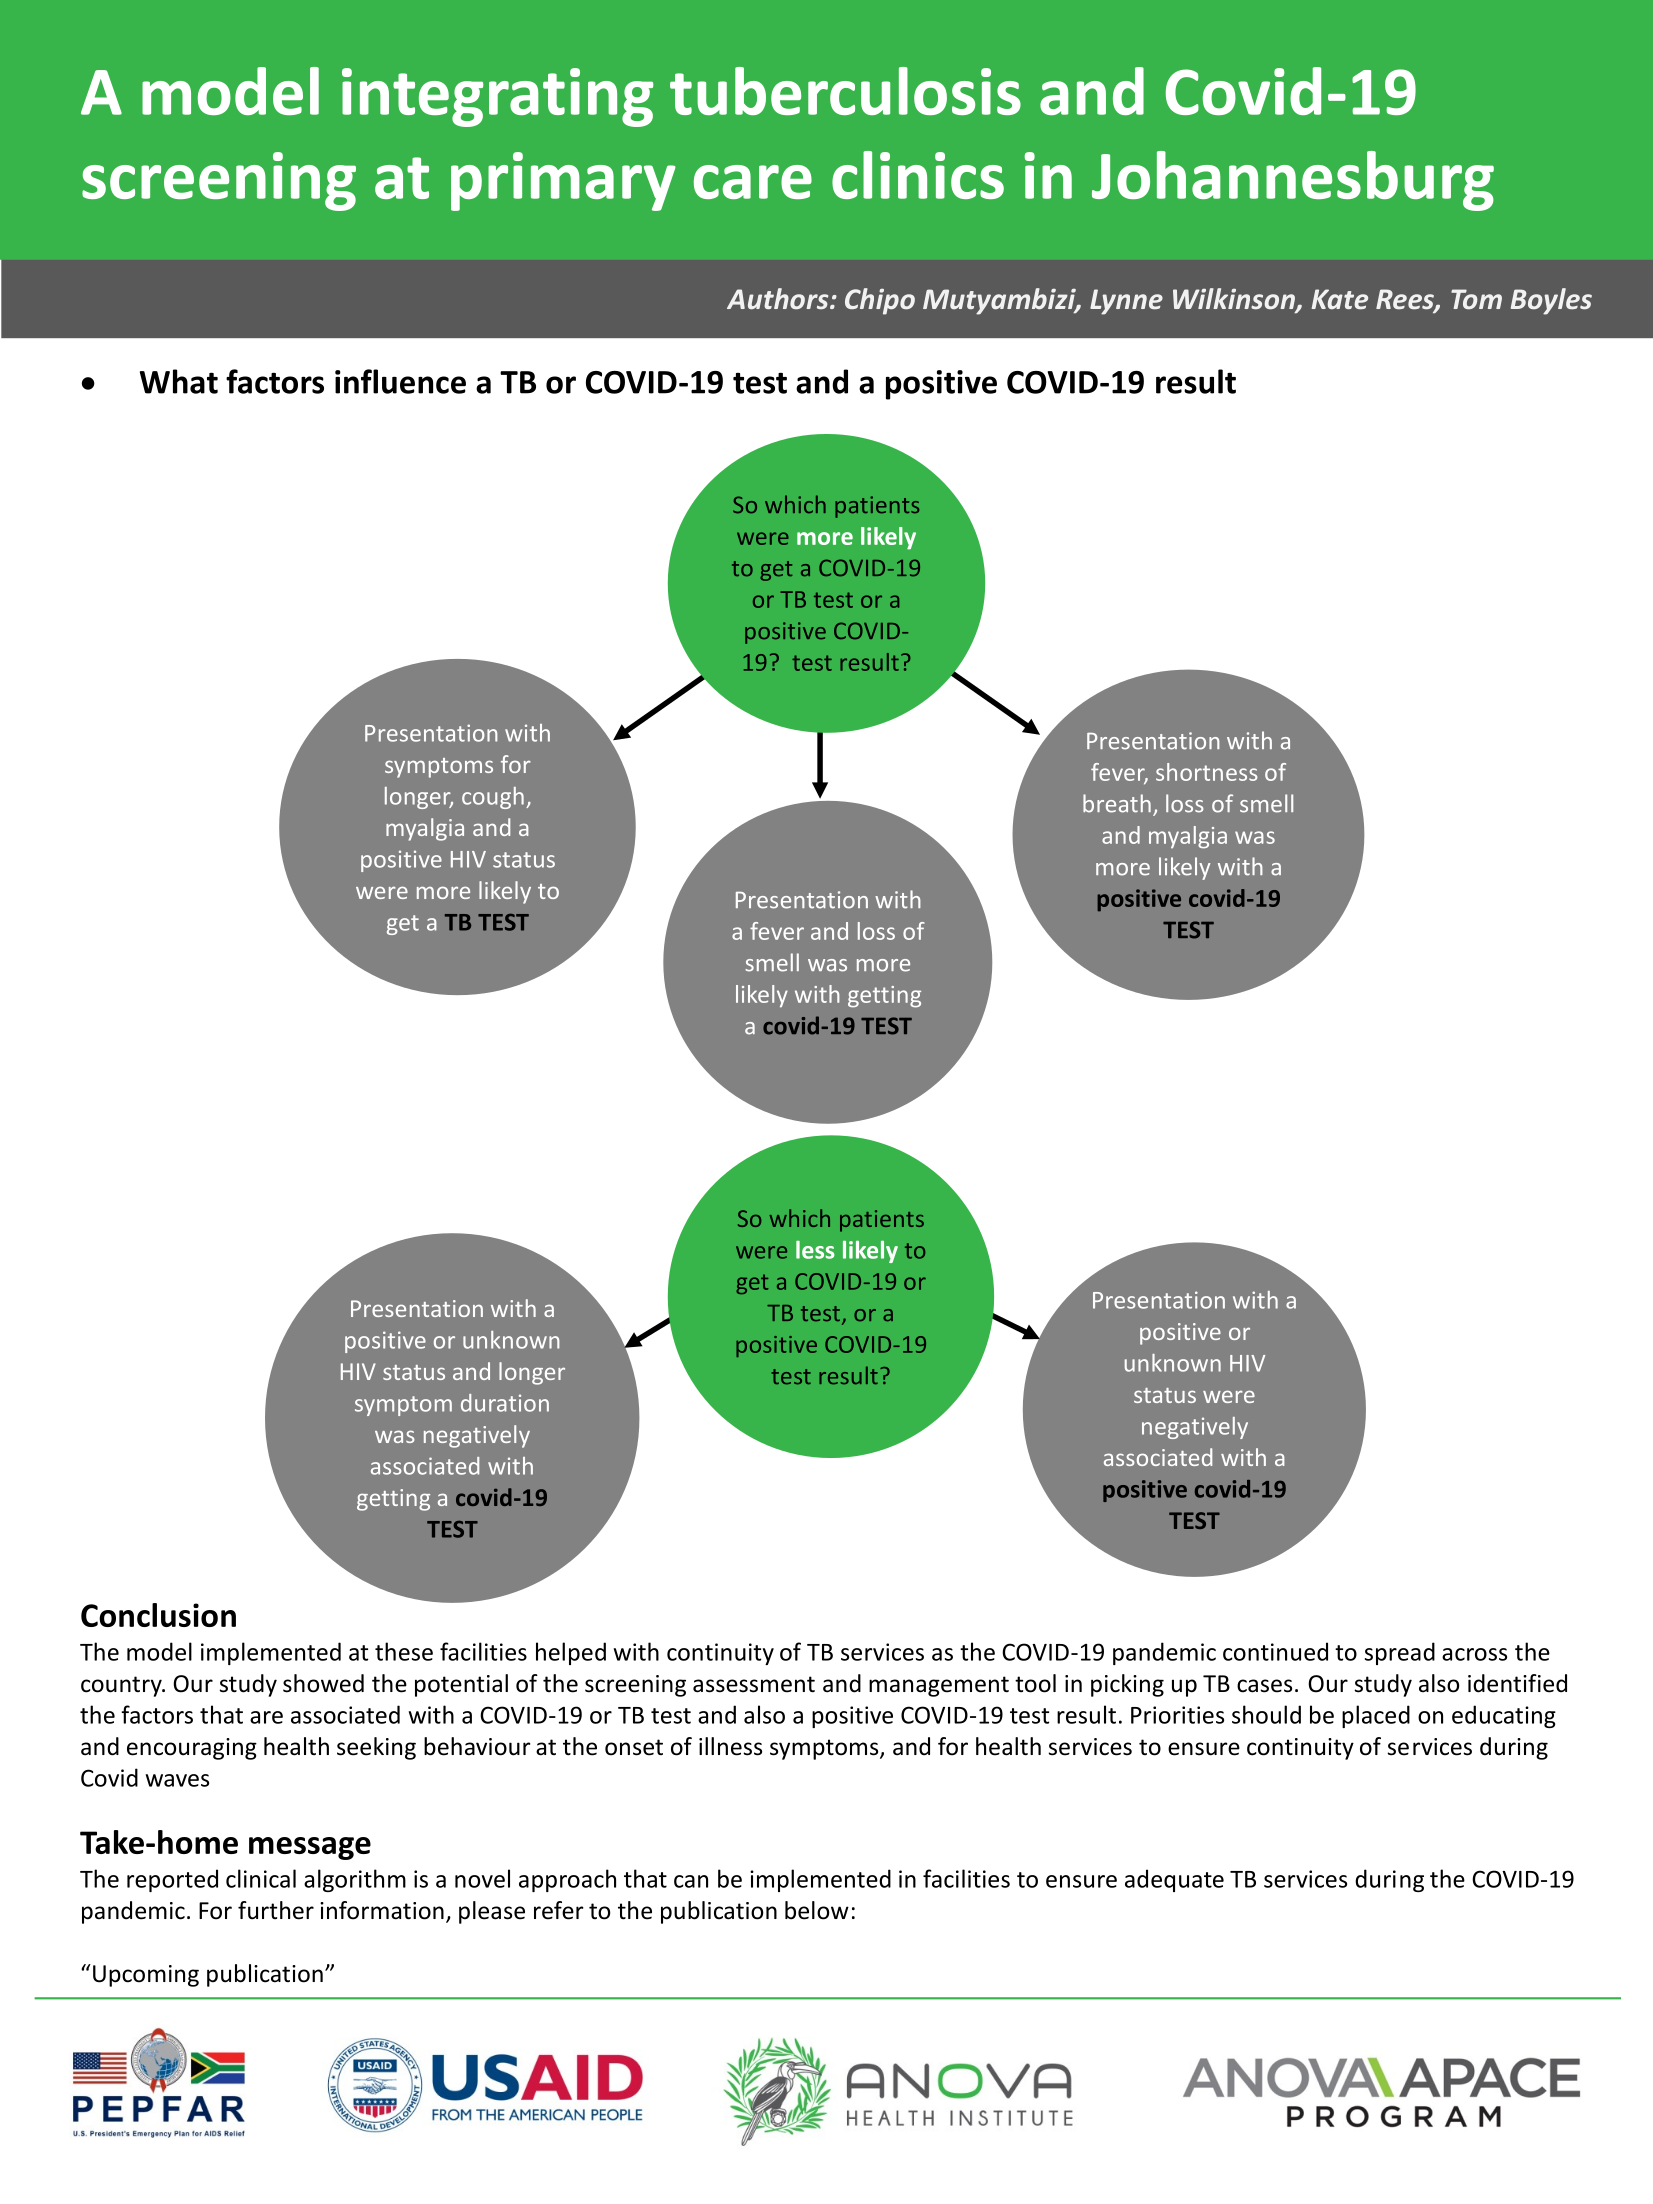 This screenshot has height=2204, width=1653. I want to click on cough, so click(493, 798).
